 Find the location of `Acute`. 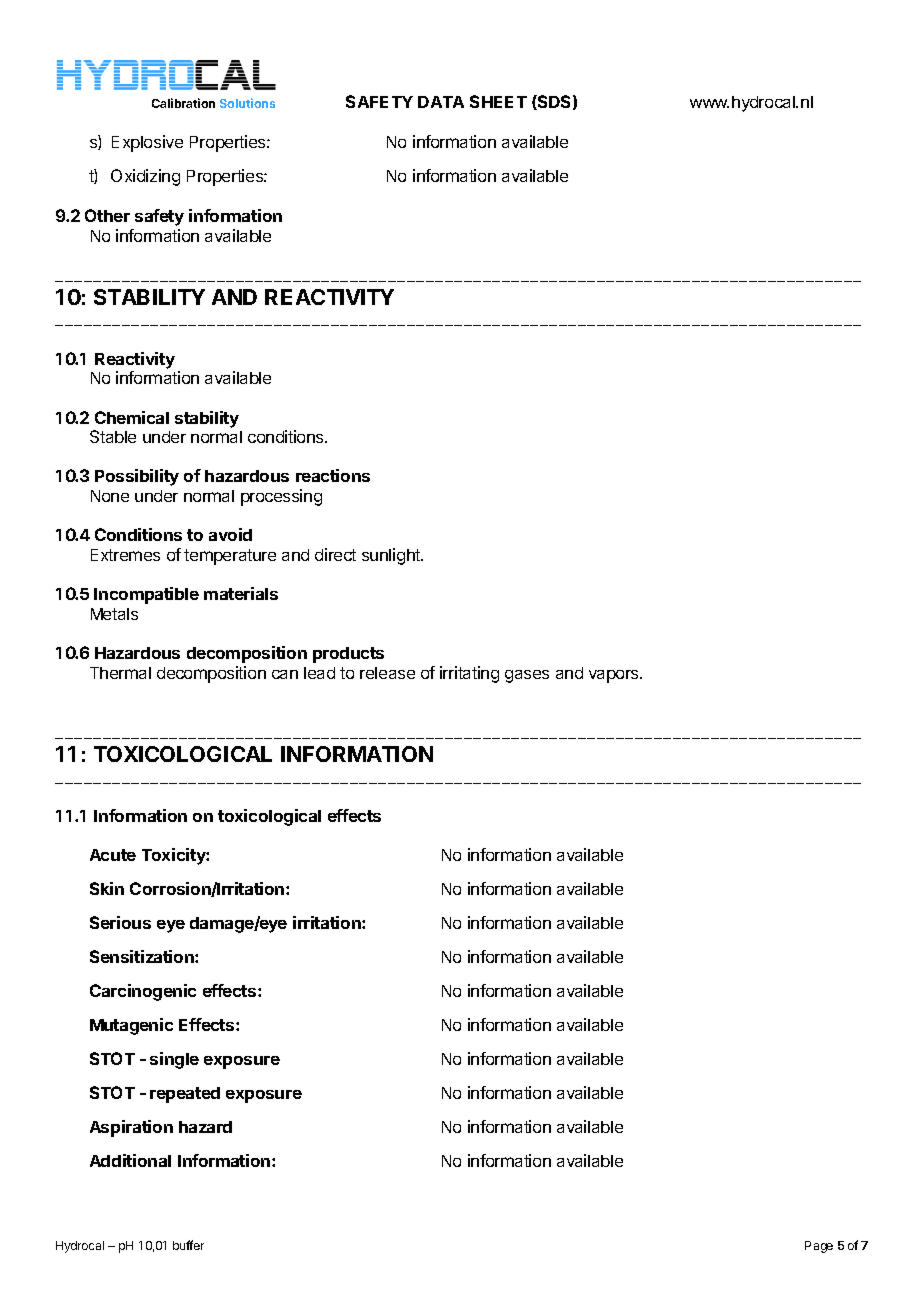

Acute is located at coordinates (113, 855).
